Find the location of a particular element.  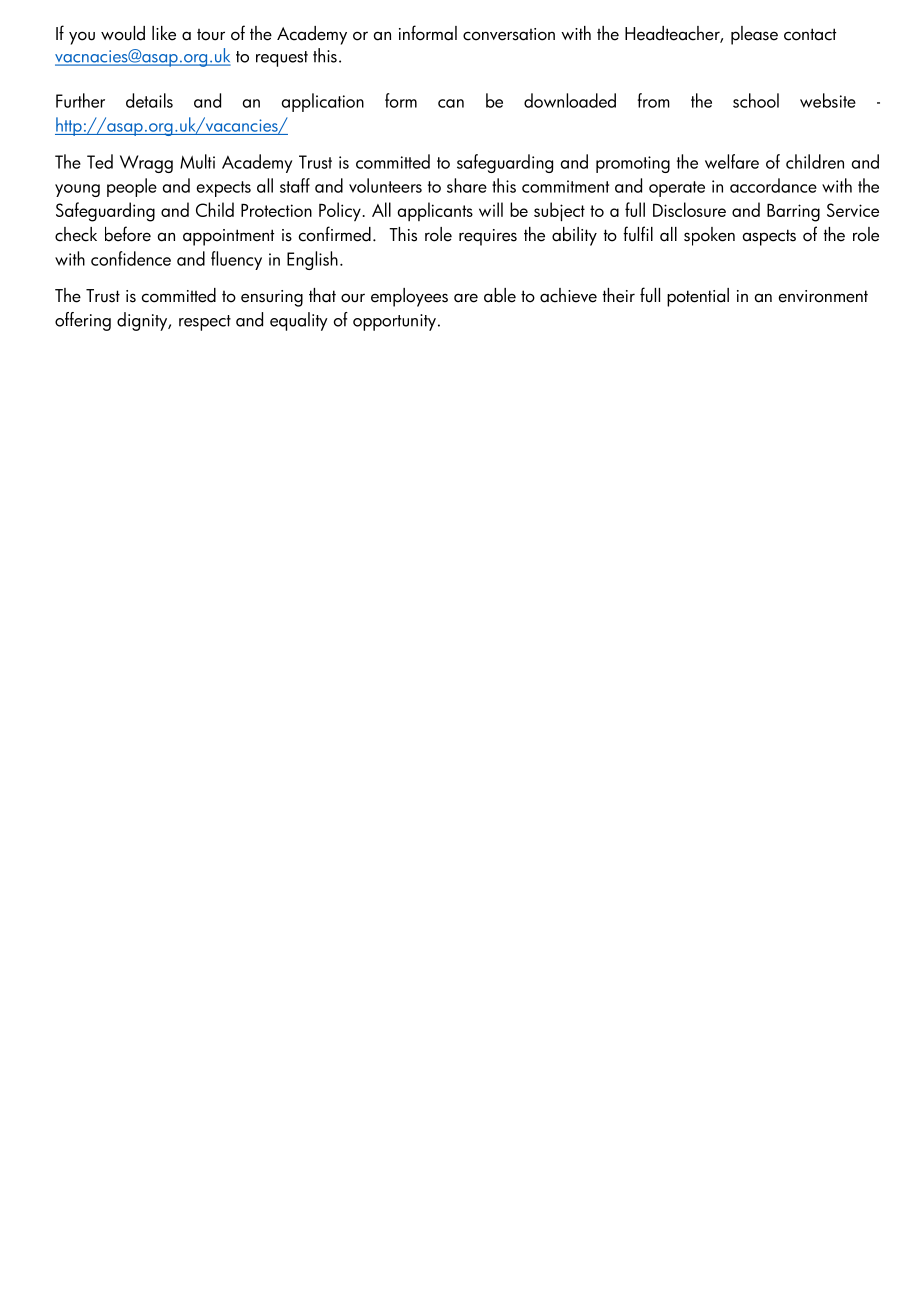

respect is located at coordinates (205, 323).
